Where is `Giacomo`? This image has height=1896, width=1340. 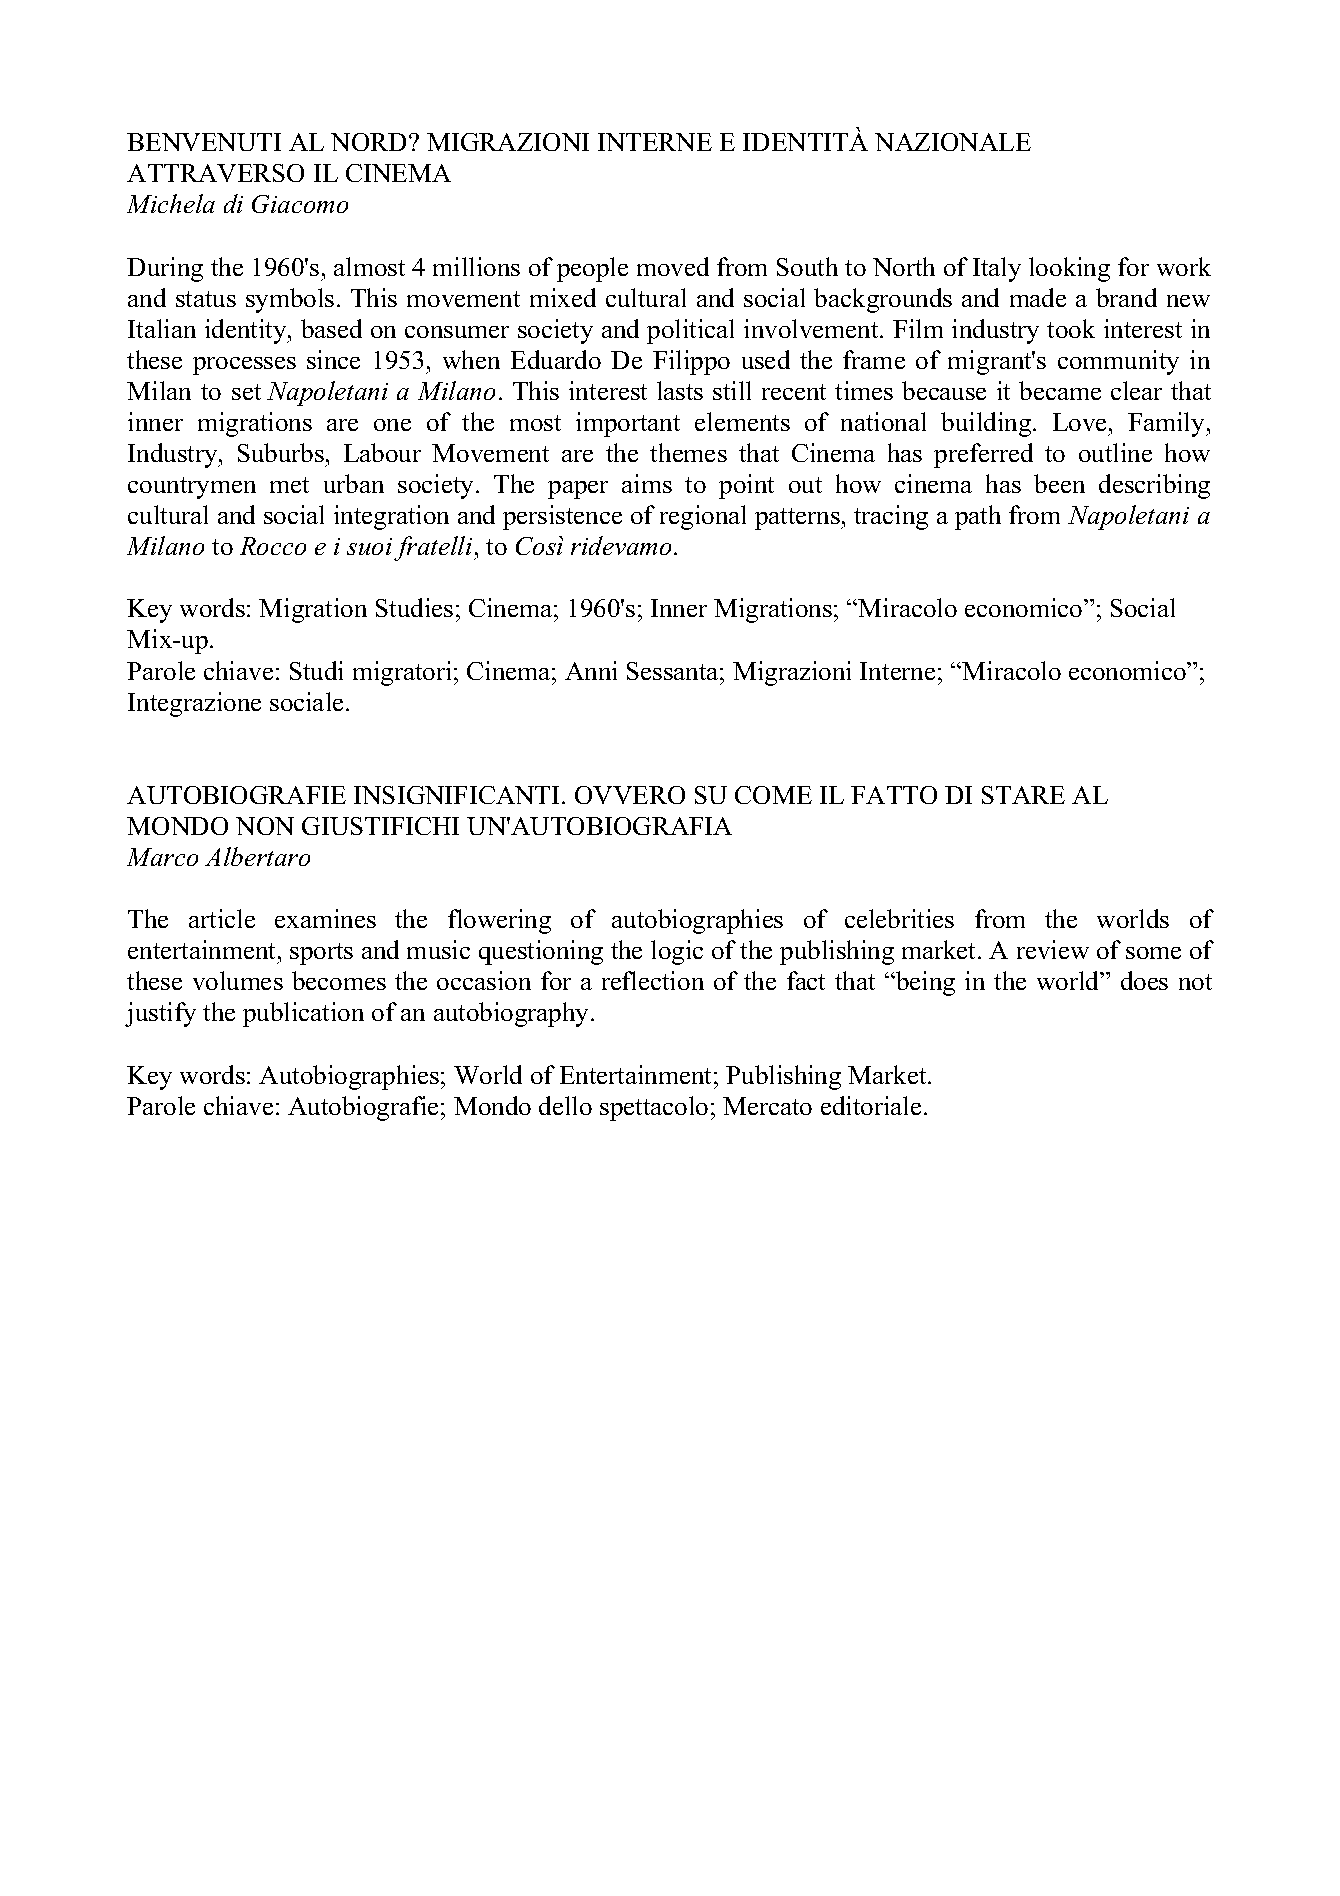 Giacomo is located at coordinates (300, 204).
